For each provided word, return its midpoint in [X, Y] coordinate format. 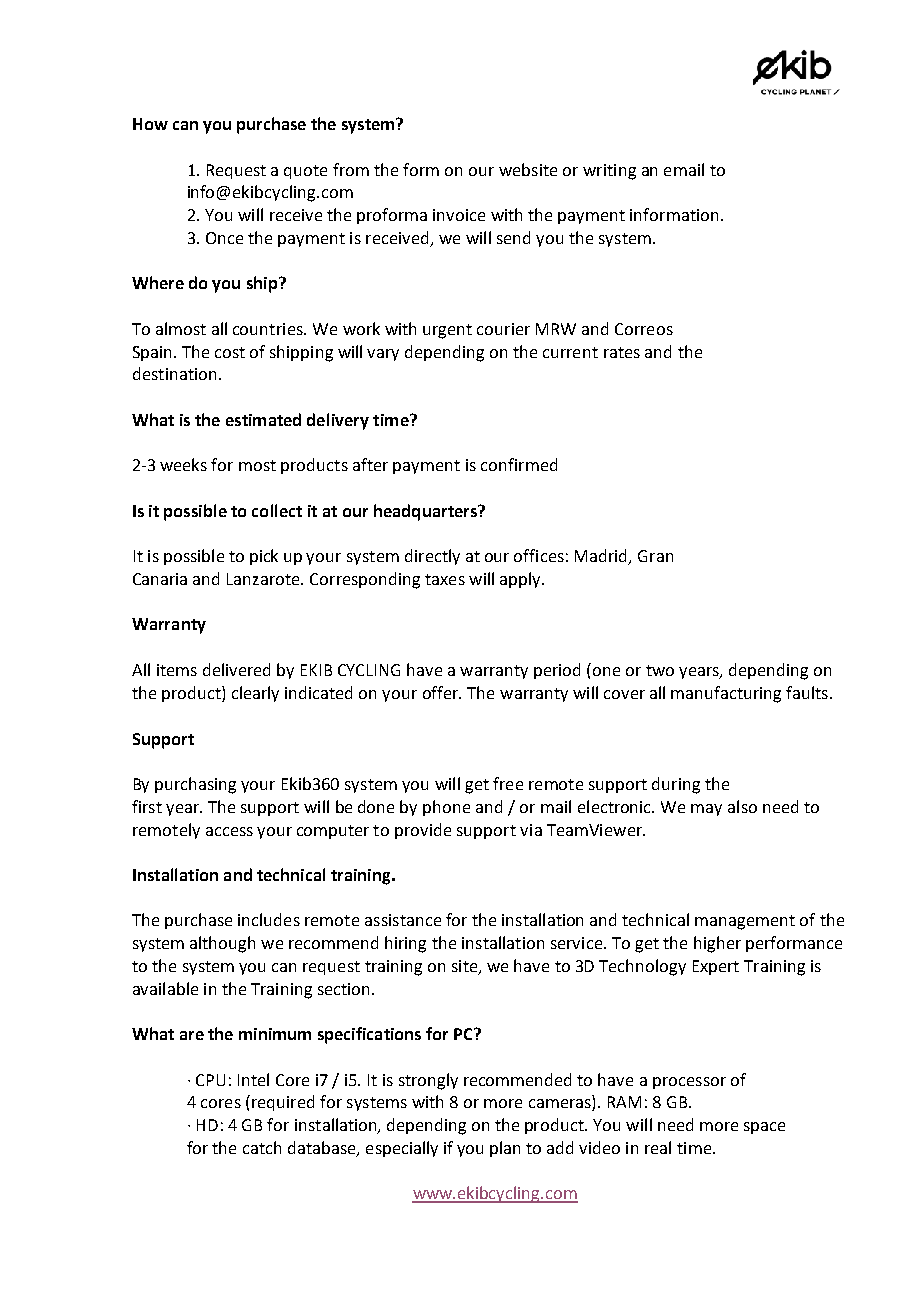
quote [305, 172]
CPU [210, 1080]
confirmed [519, 464]
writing [609, 172]
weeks [183, 464]
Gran [655, 556]
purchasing [195, 785]
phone [446, 808]
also [742, 806]
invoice [459, 215]
